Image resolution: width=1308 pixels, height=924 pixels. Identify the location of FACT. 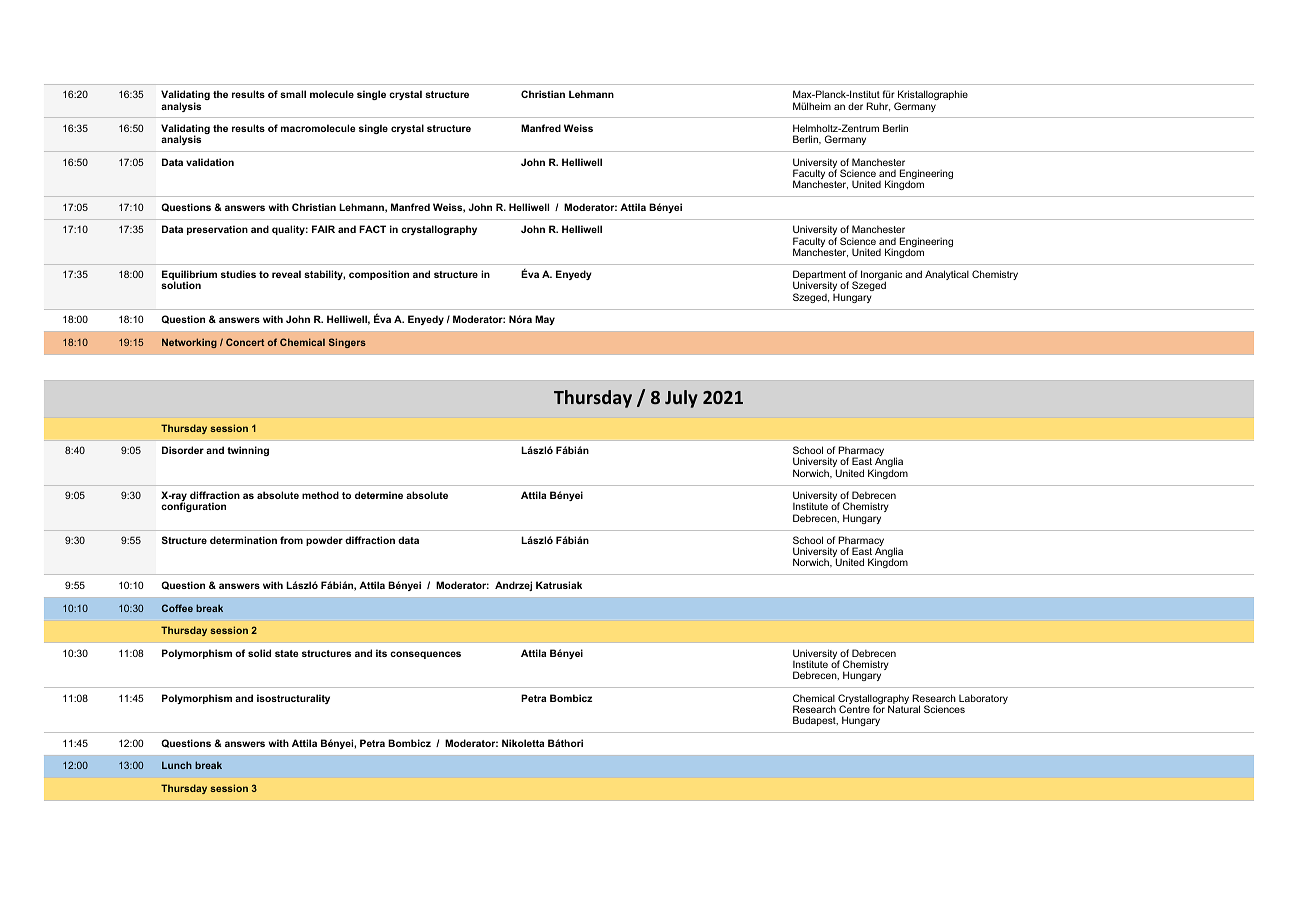
(372, 229).
